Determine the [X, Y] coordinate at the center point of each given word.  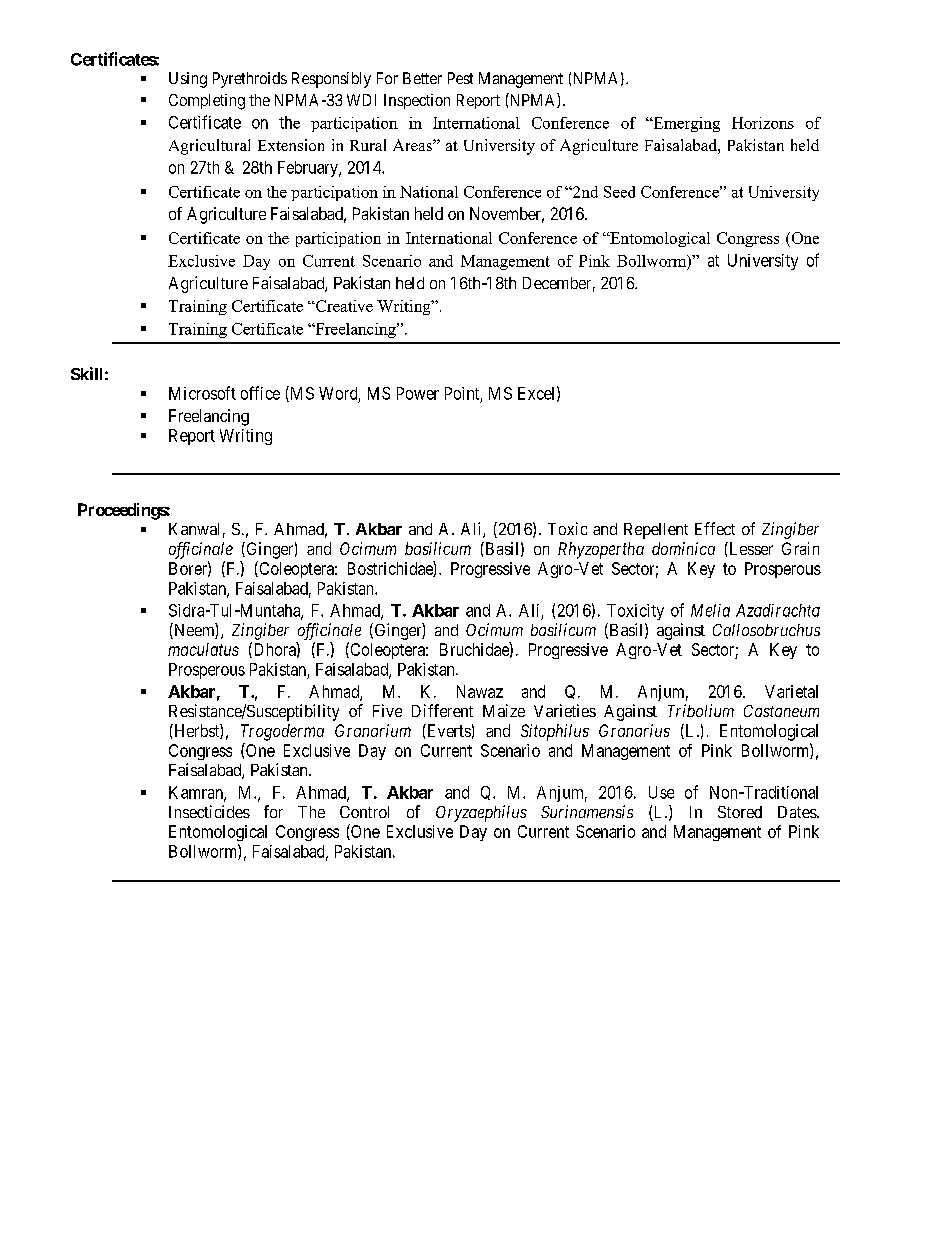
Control [364, 812]
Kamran [197, 793]
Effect [715, 528]
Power [418, 393]
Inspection [417, 101]
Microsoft [202, 393]
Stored [740, 812]
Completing [207, 102]
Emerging [685, 124]
